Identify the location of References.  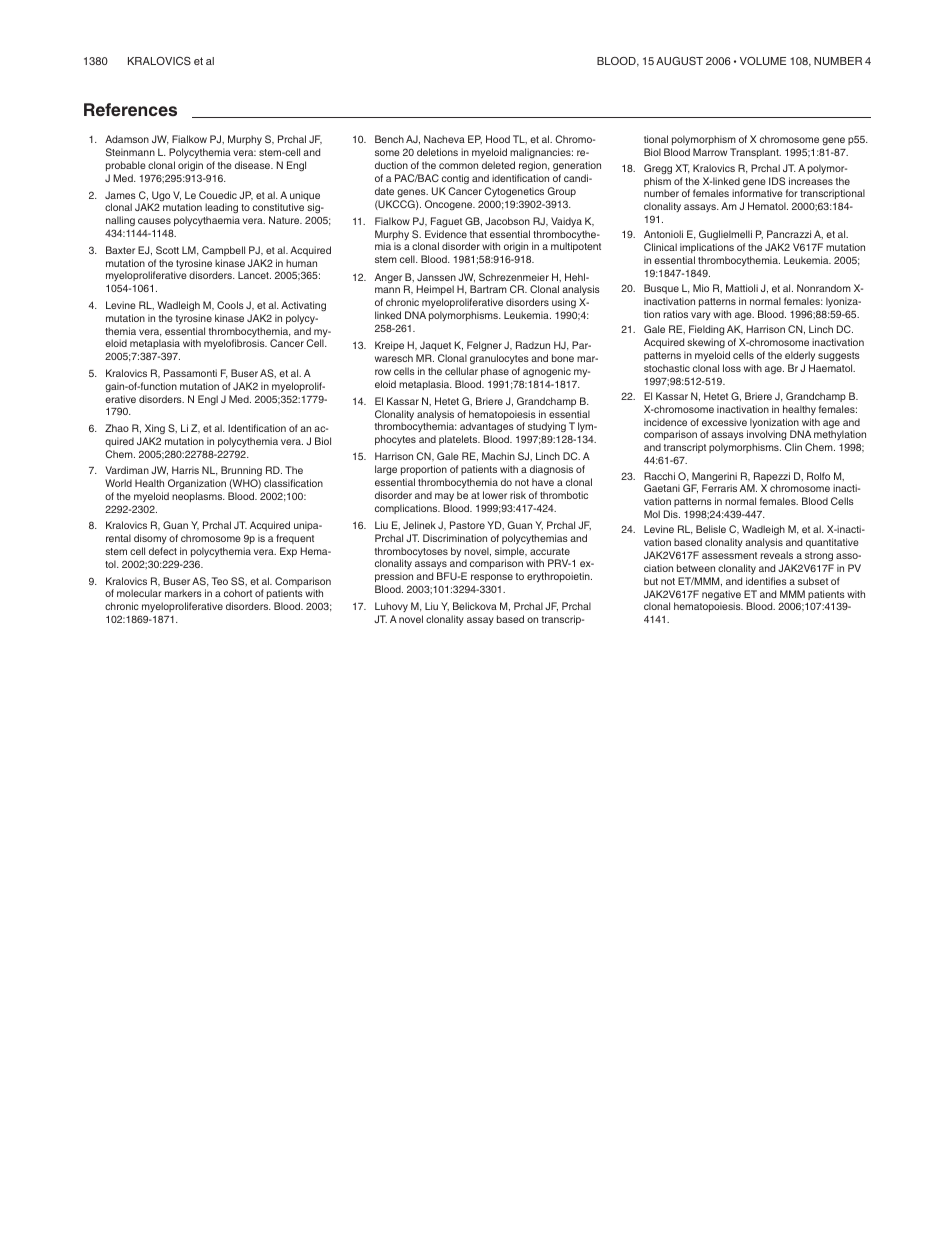
(130, 109).
